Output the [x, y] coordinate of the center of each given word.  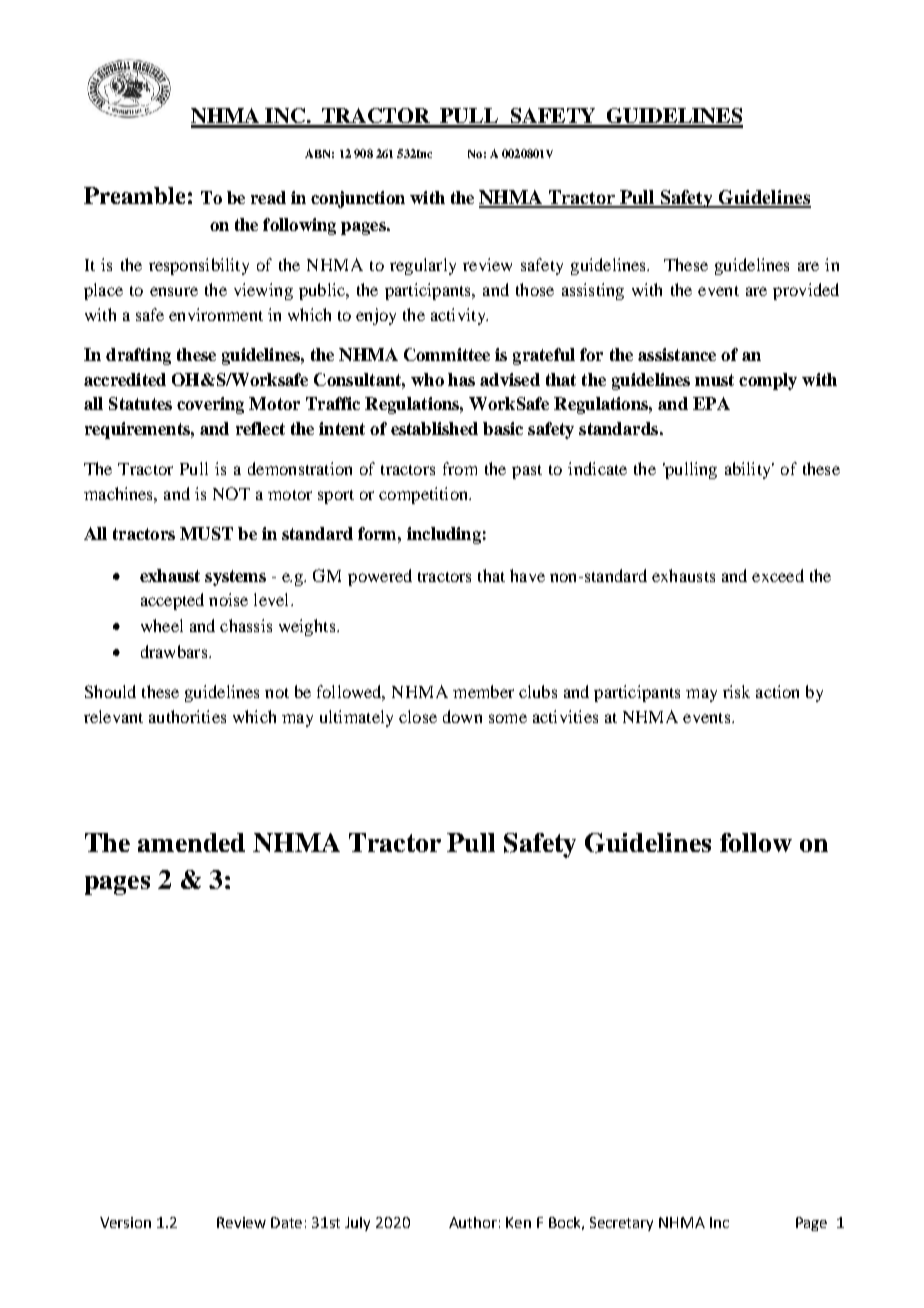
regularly [423, 266]
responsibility [199, 266]
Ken [518, 1222]
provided [806, 291]
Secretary [621, 1224]
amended [191, 842]
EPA [711, 403]
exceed [778, 575]
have [527, 575]
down [462, 716]
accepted [172, 601]
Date [286, 1222]
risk [736, 691]
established [434, 428]
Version [125, 1222]
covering [210, 405]
